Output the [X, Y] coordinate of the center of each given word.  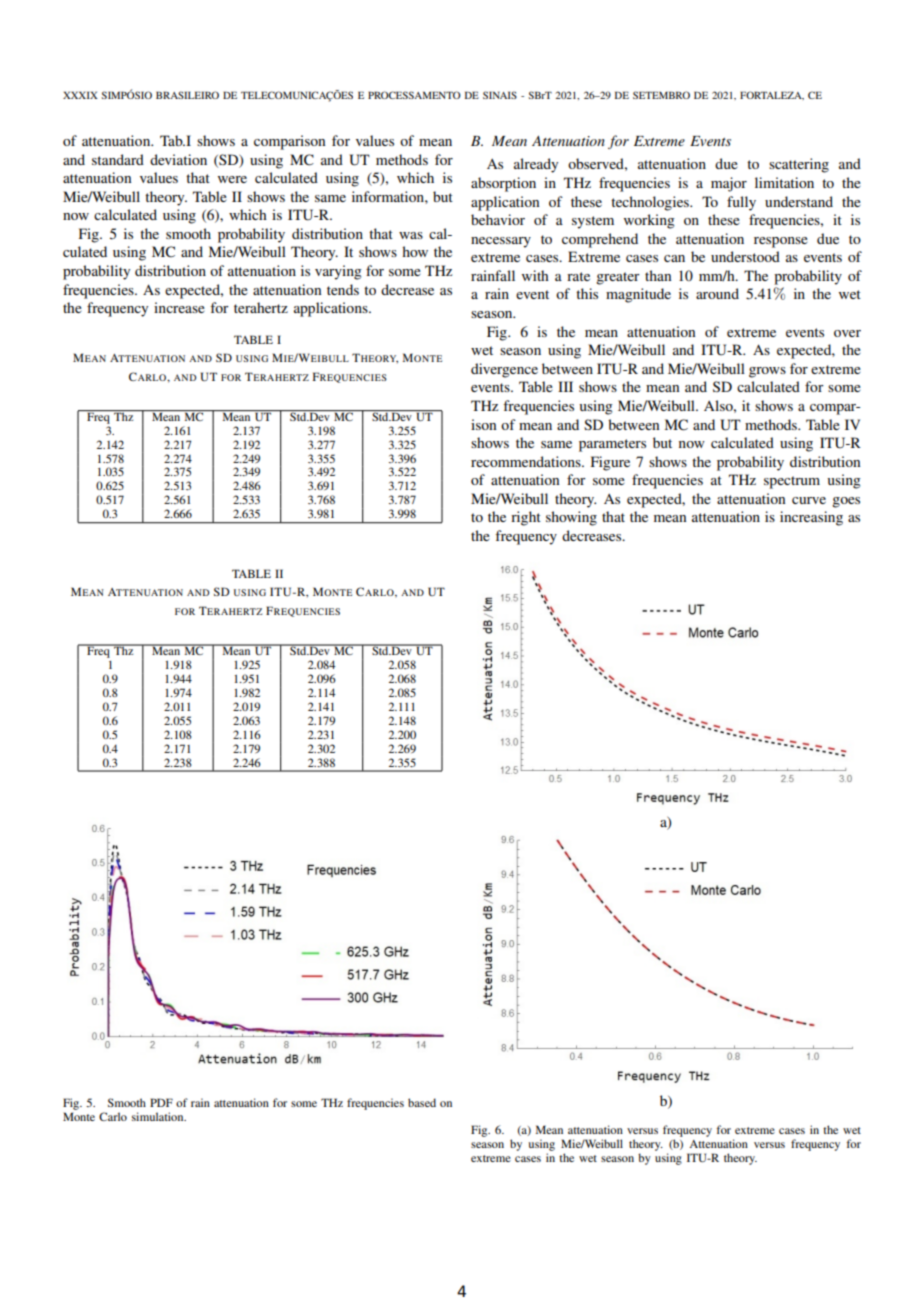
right [526, 518]
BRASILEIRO [187, 95]
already [536, 165]
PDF [161, 1102]
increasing [811, 518]
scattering [799, 165]
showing [571, 518]
